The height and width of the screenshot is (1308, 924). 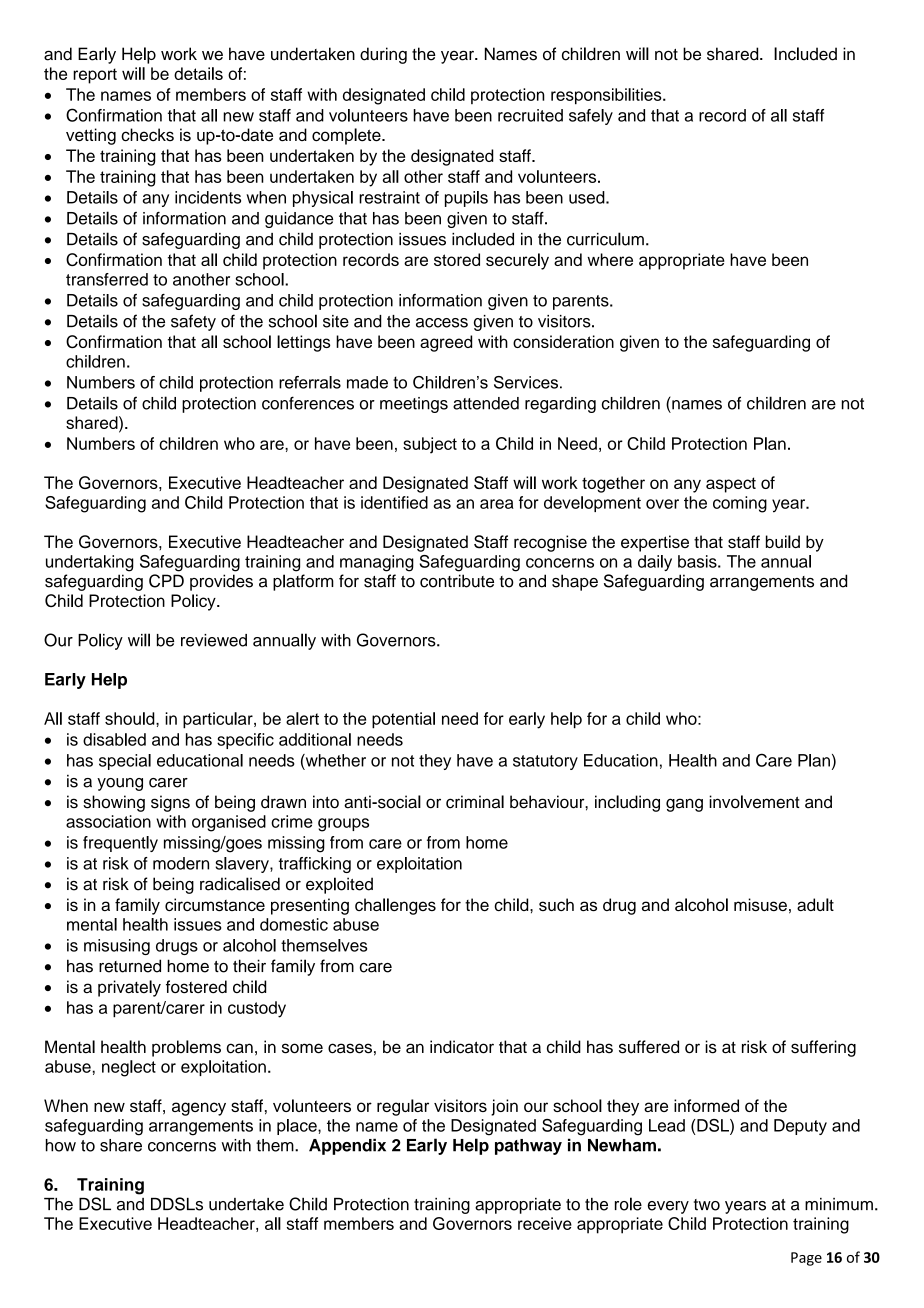 I want to click on misuse, so click(x=760, y=904).
